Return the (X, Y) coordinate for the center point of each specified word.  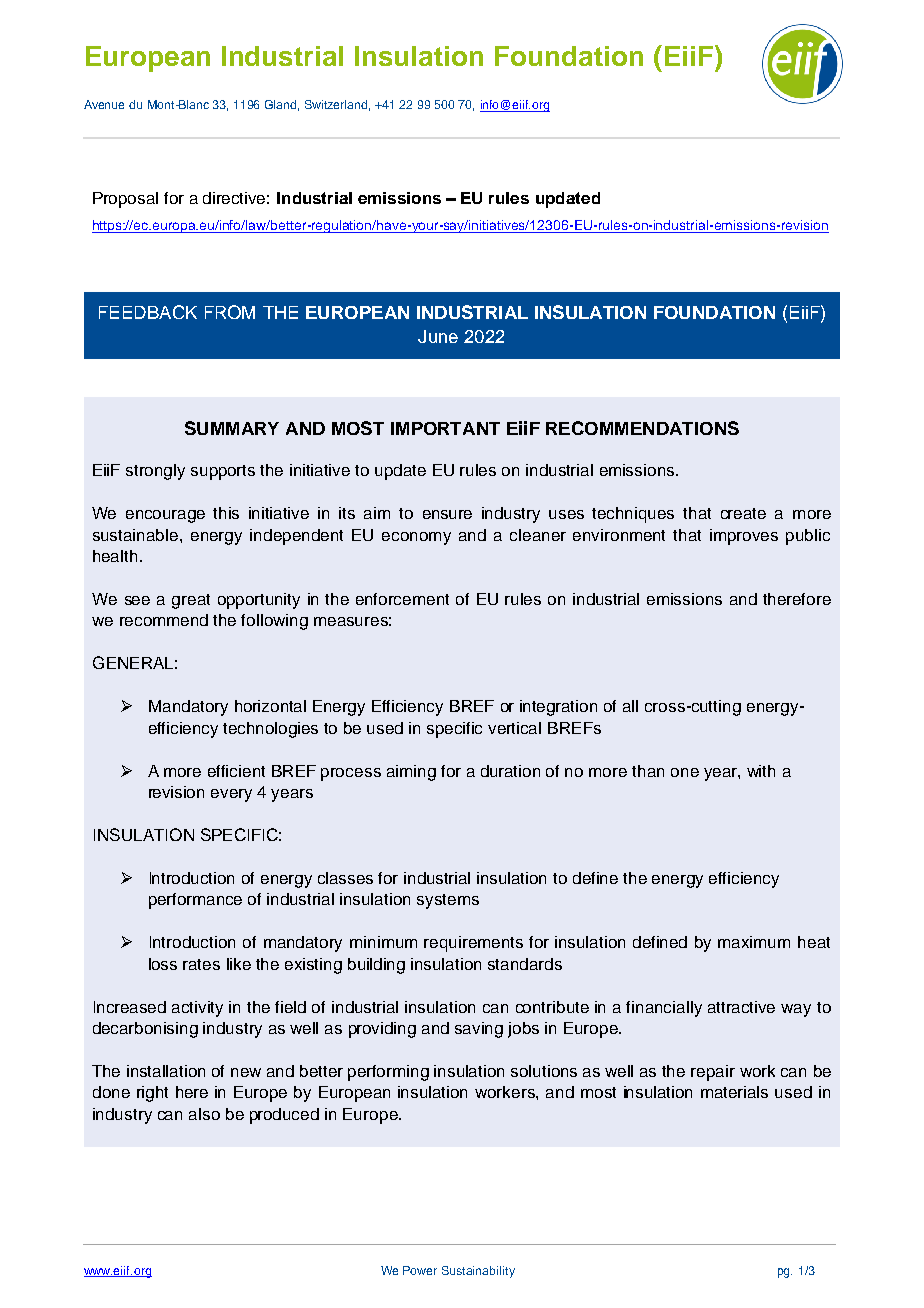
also (204, 1114)
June (438, 336)
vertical (514, 728)
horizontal (270, 706)
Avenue (104, 104)
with (761, 771)
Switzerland (337, 105)
